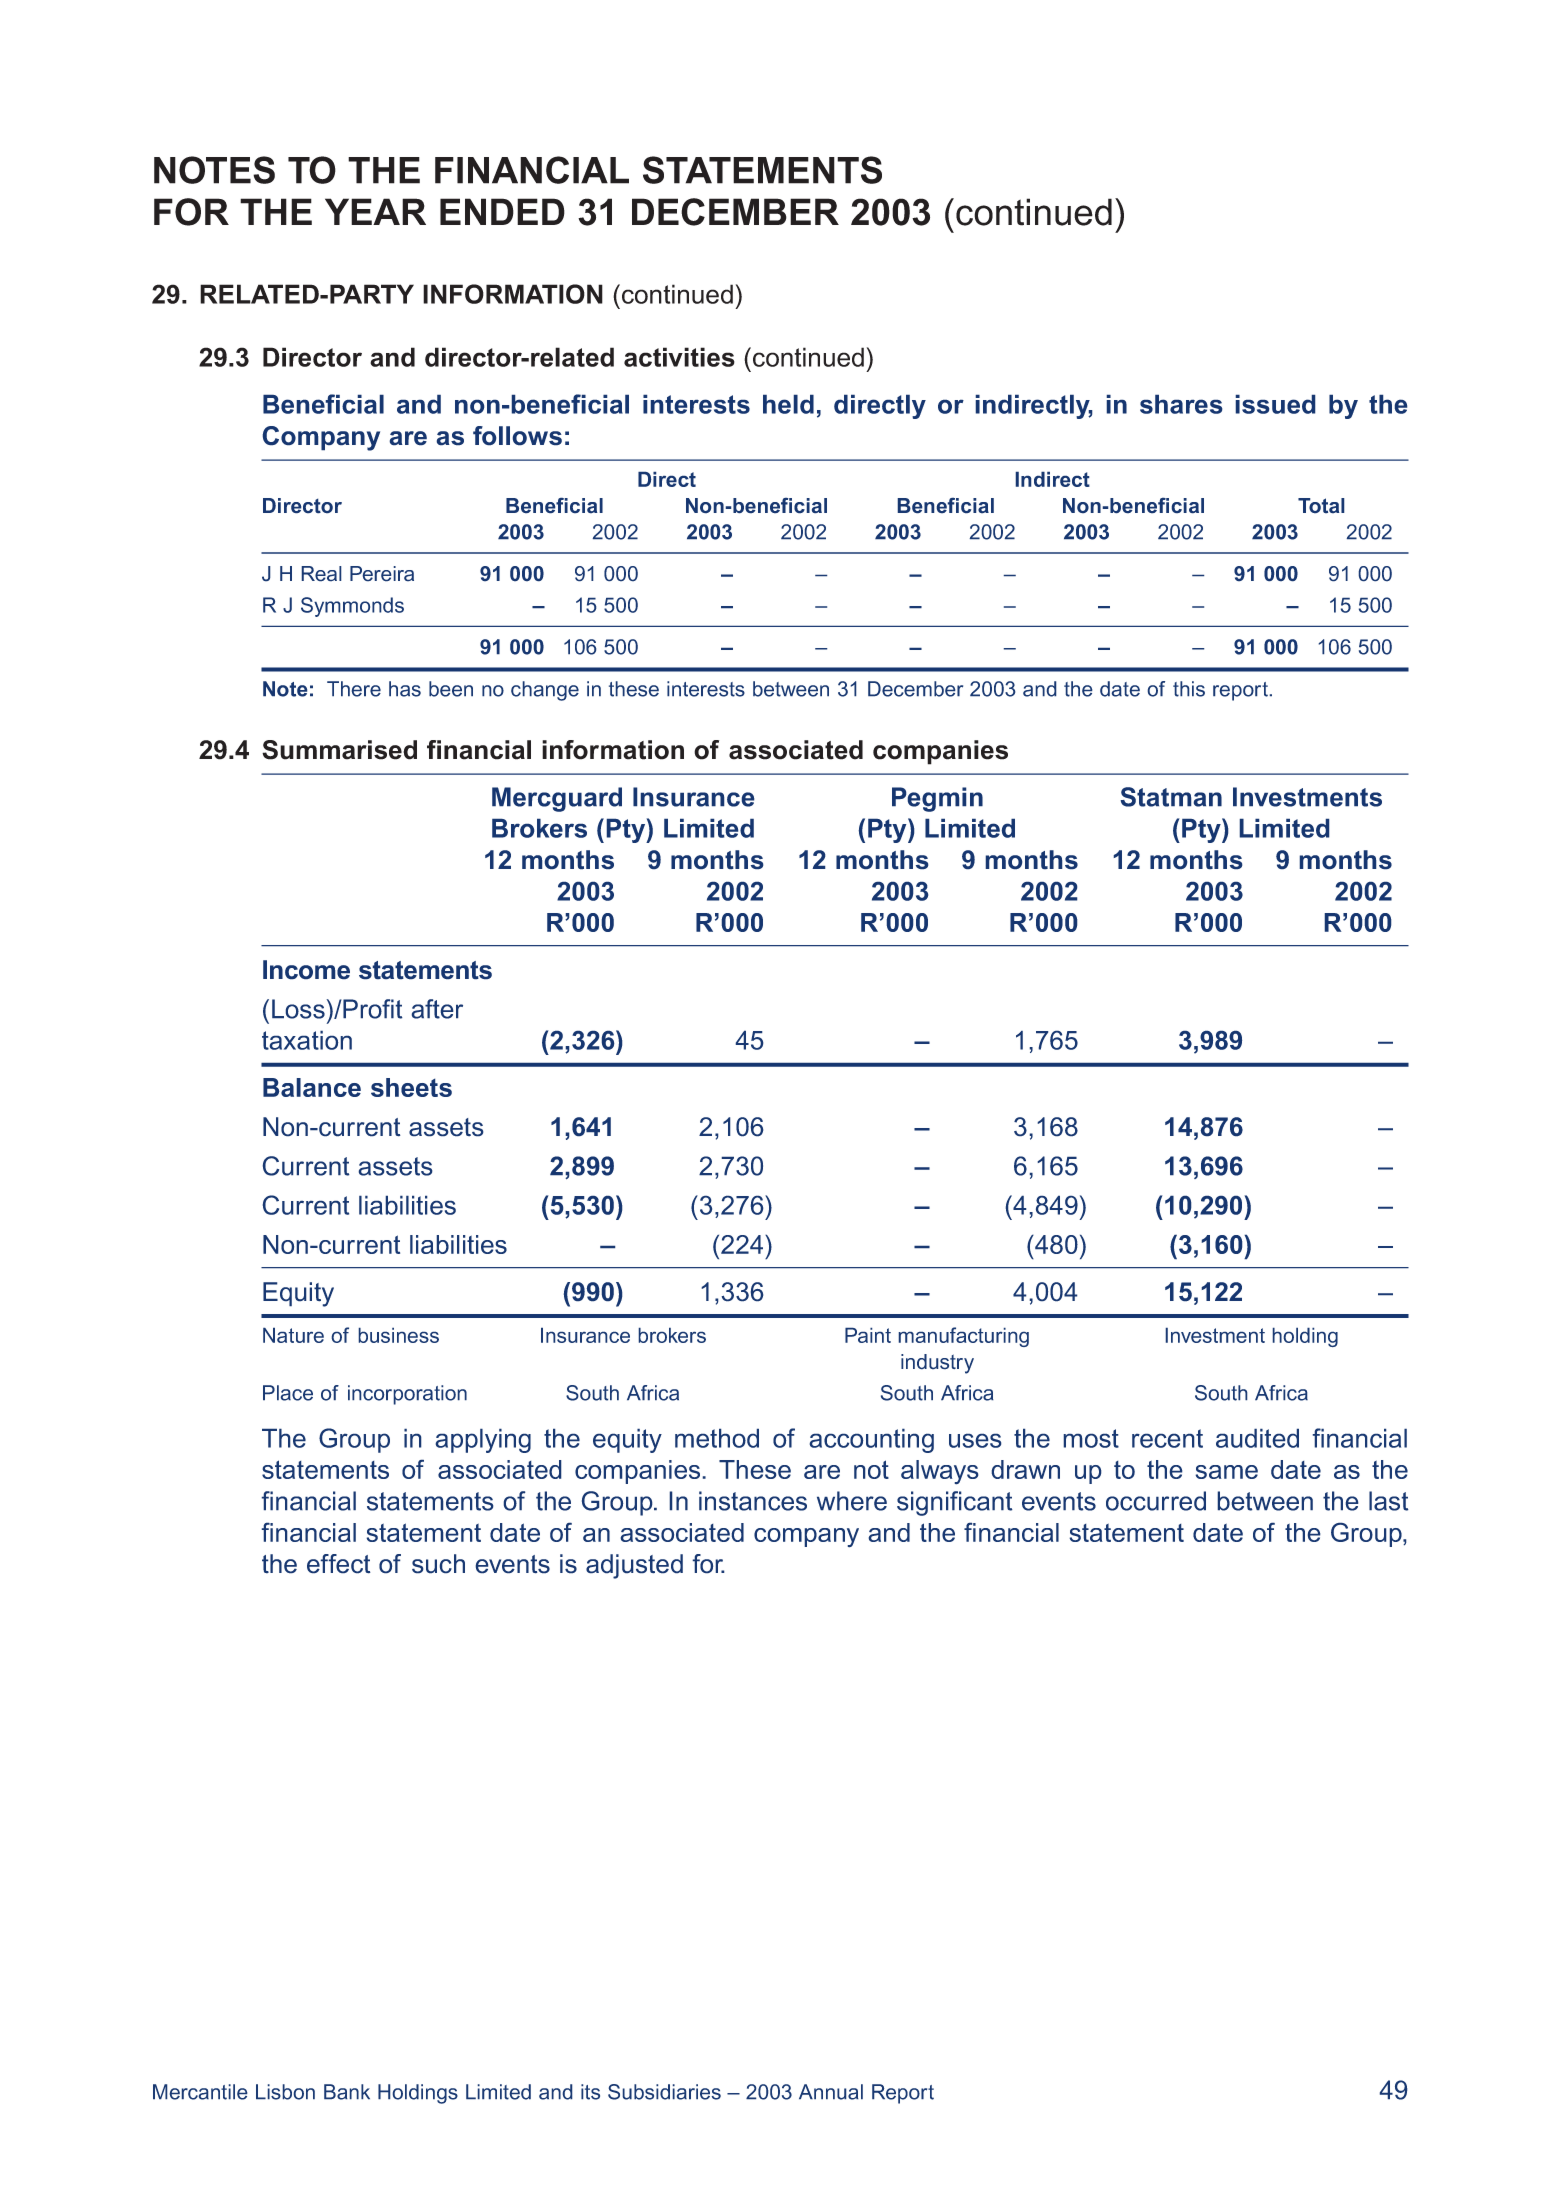 This document has height=2204, width=1558. Describe the element at coordinates (679, 357) in the document. I see `activities` at that location.
